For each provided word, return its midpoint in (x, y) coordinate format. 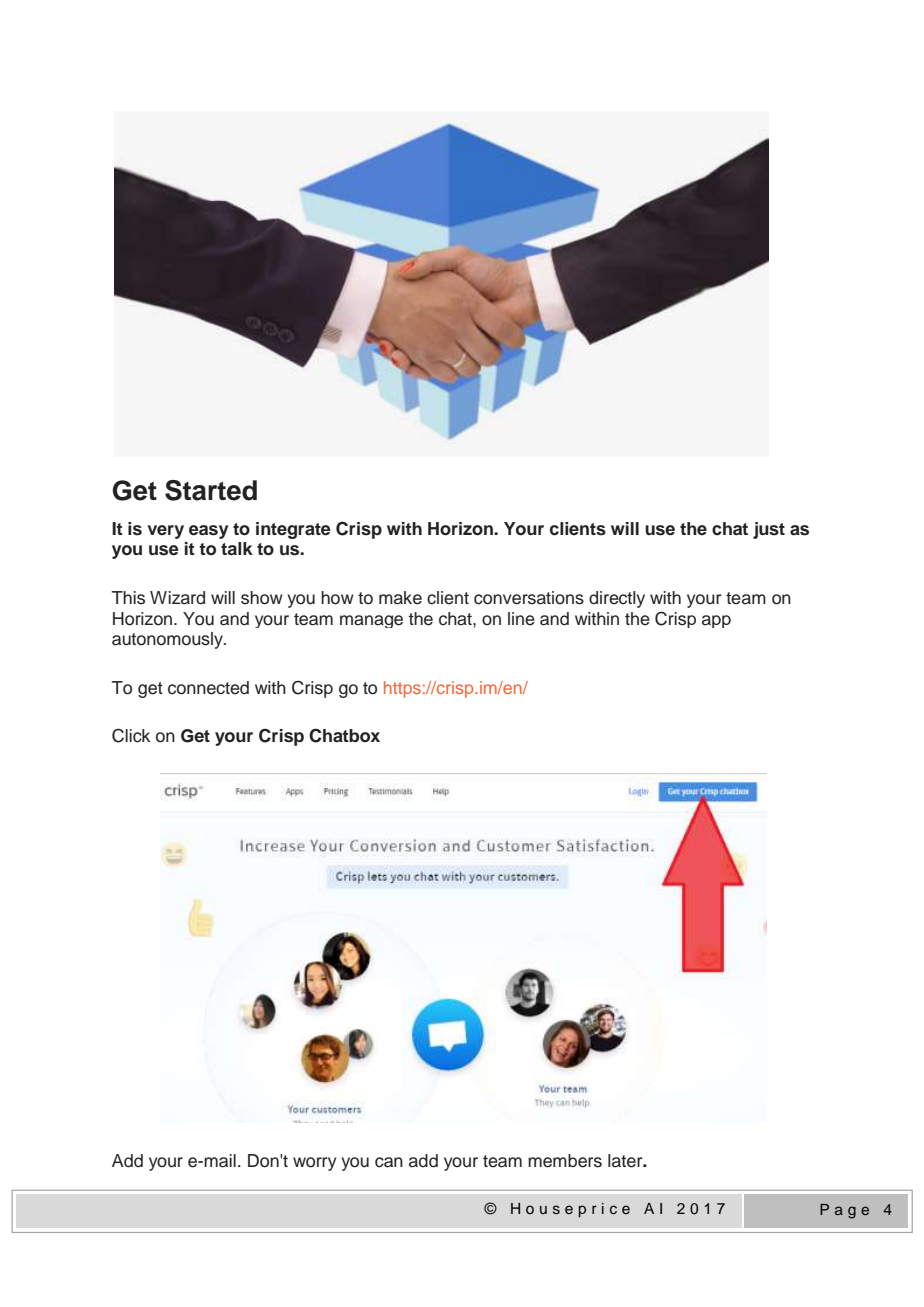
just (769, 530)
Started (211, 490)
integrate (293, 530)
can (389, 1162)
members (565, 1161)
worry (315, 1164)
